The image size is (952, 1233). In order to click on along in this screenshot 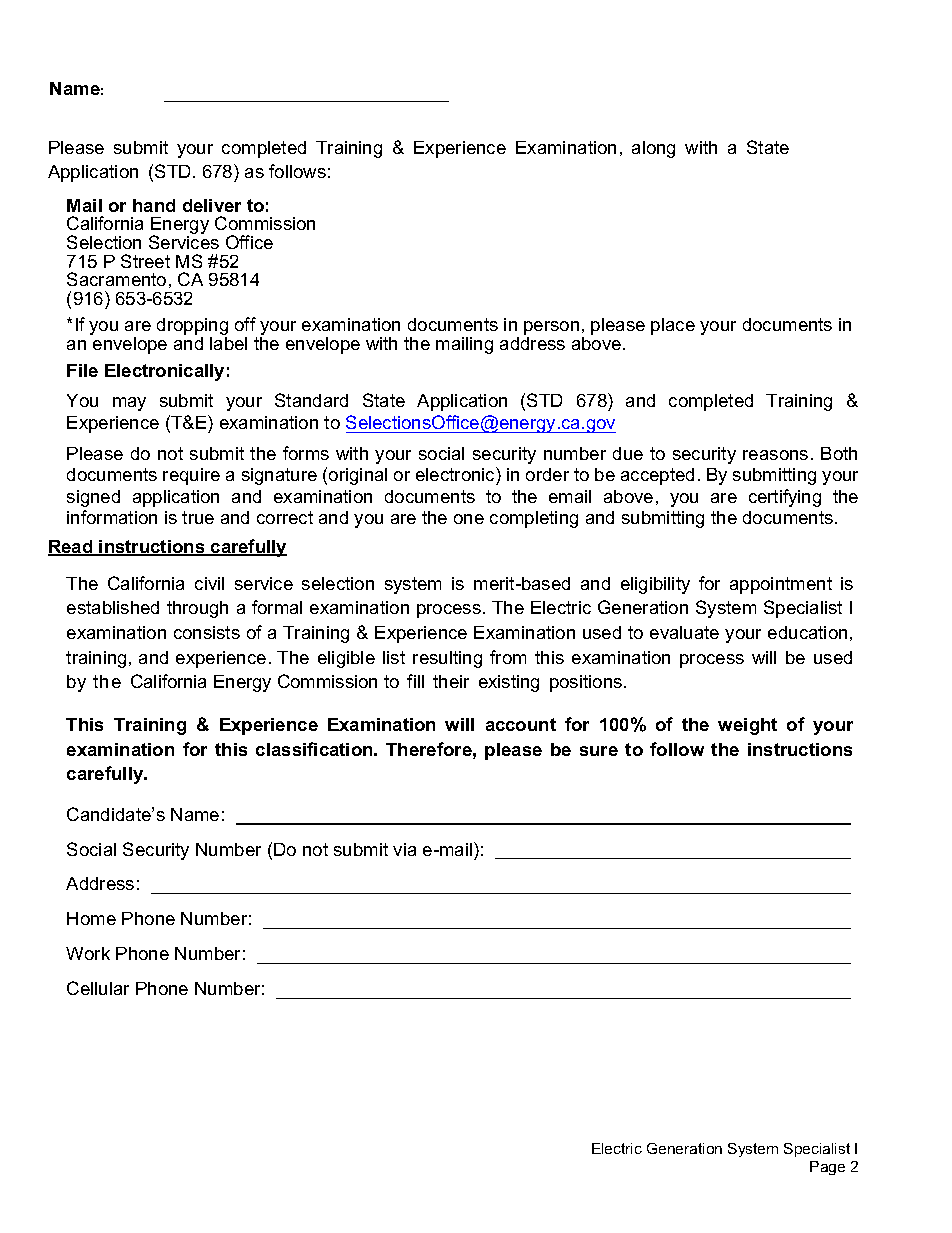, I will do `click(653, 149)`.
